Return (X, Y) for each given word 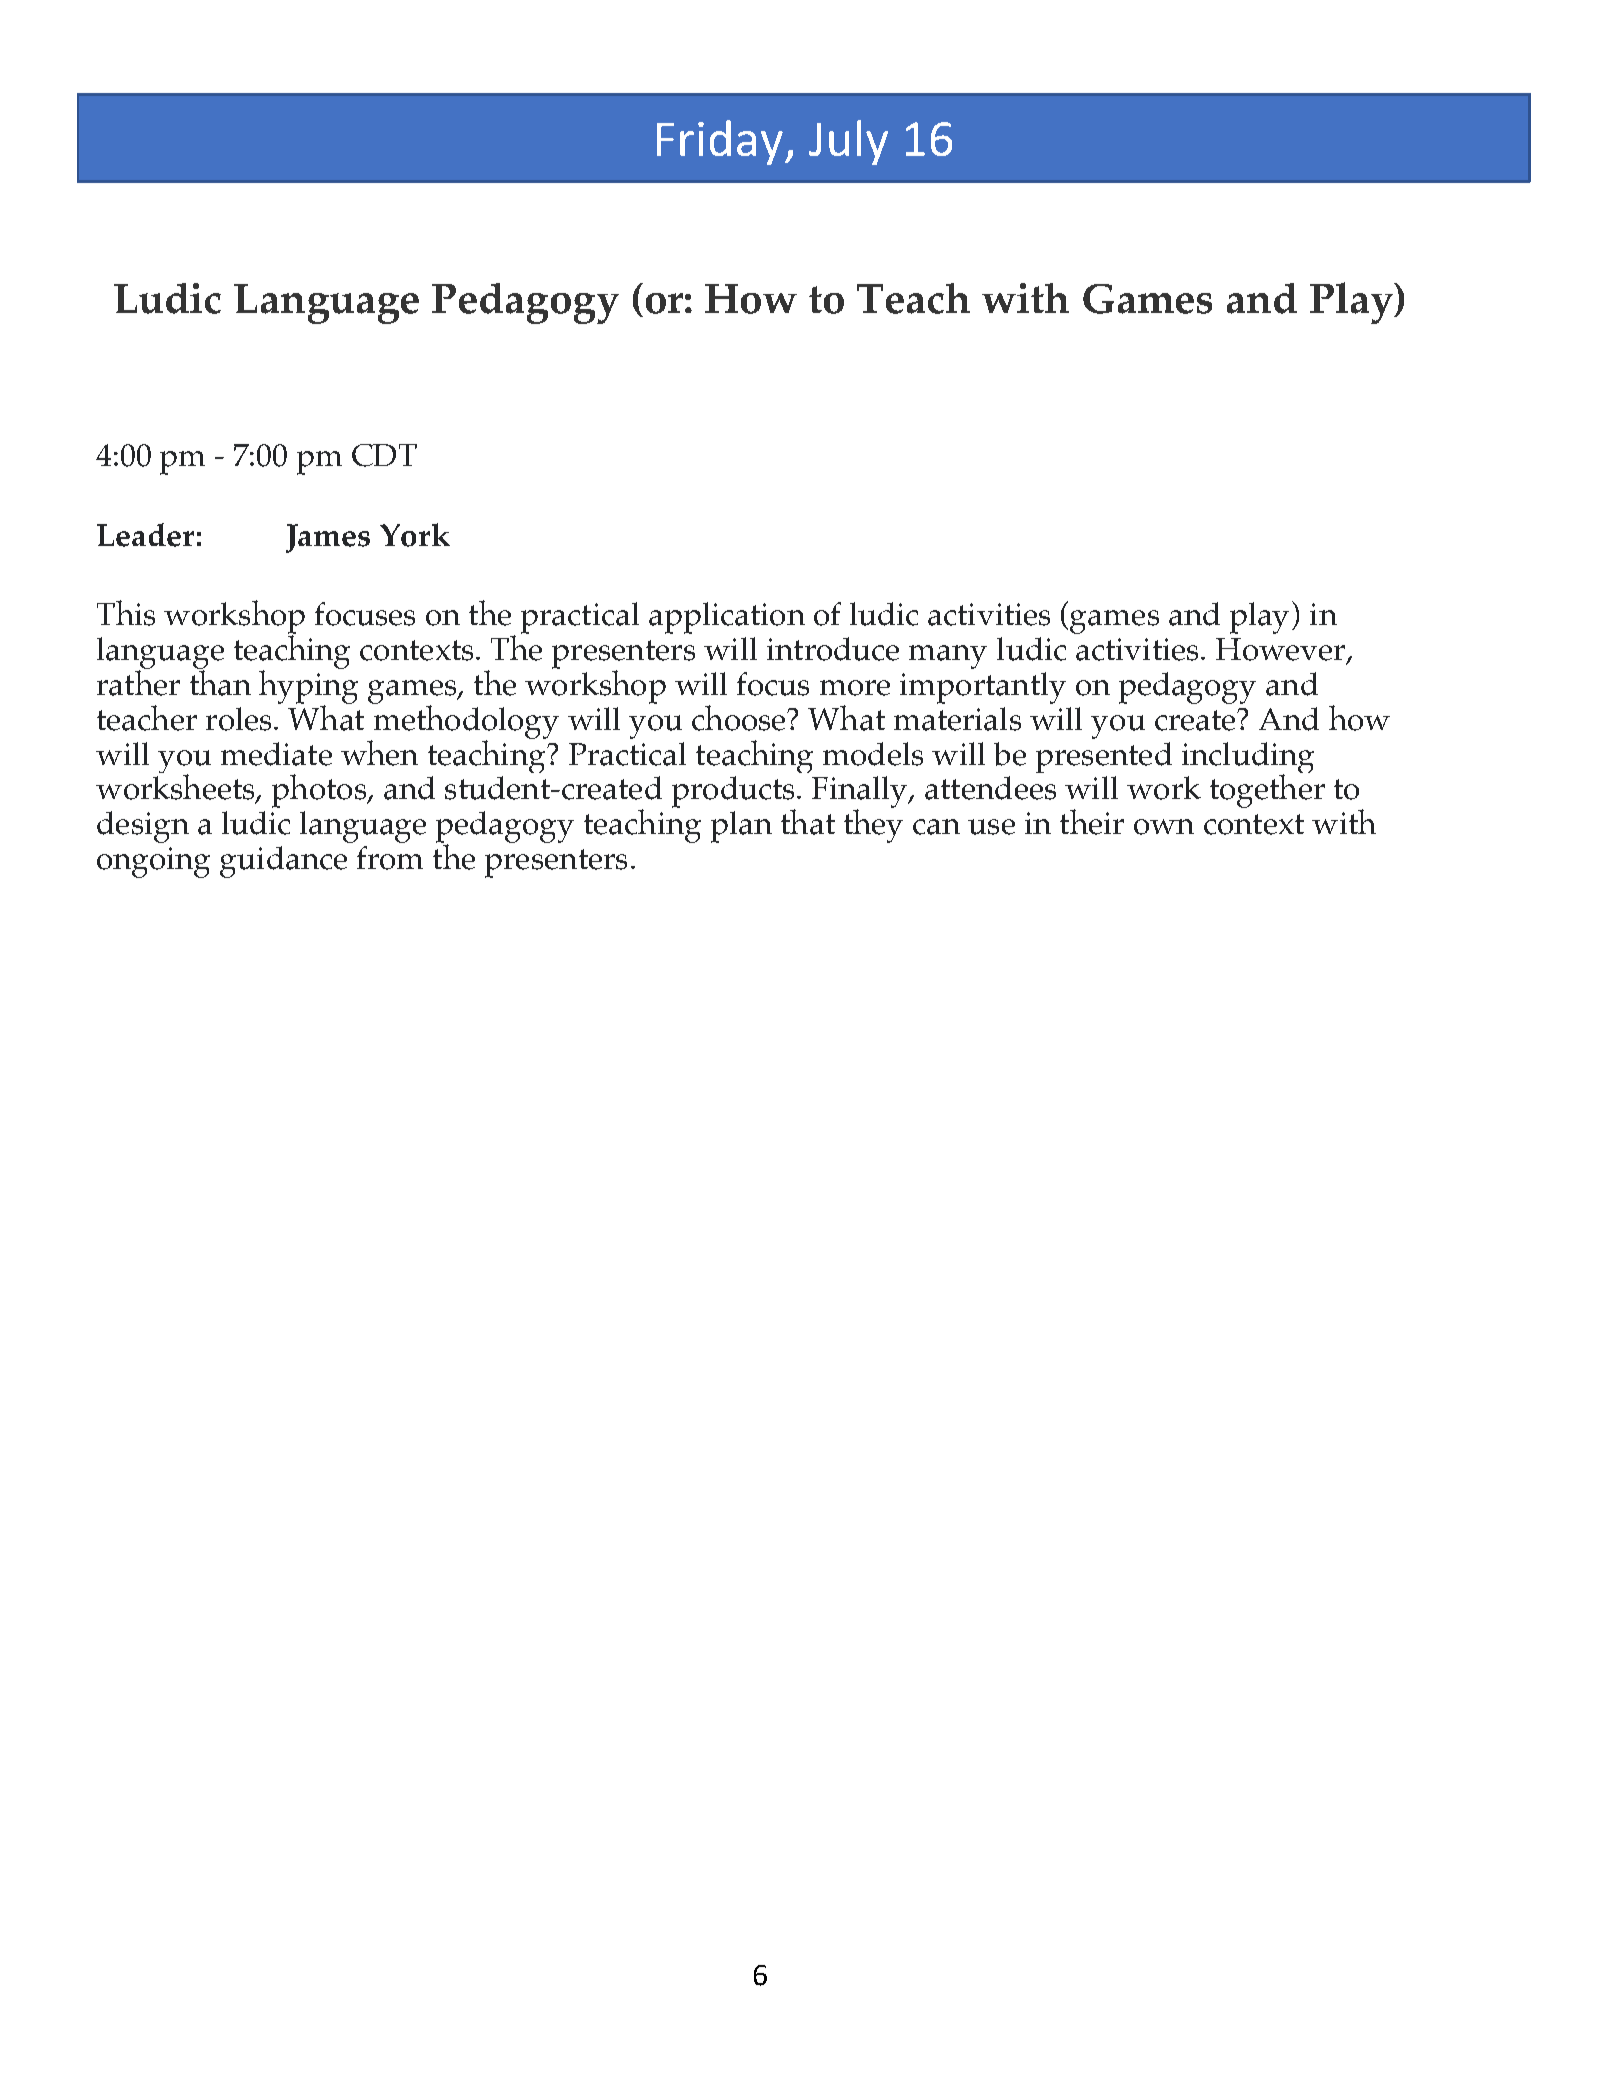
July (848, 142)
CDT (384, 455)
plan (741, 827)
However (1282, 650)
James (328, 538)
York (415, 535)
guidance (283, 862)
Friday (720, 142)
